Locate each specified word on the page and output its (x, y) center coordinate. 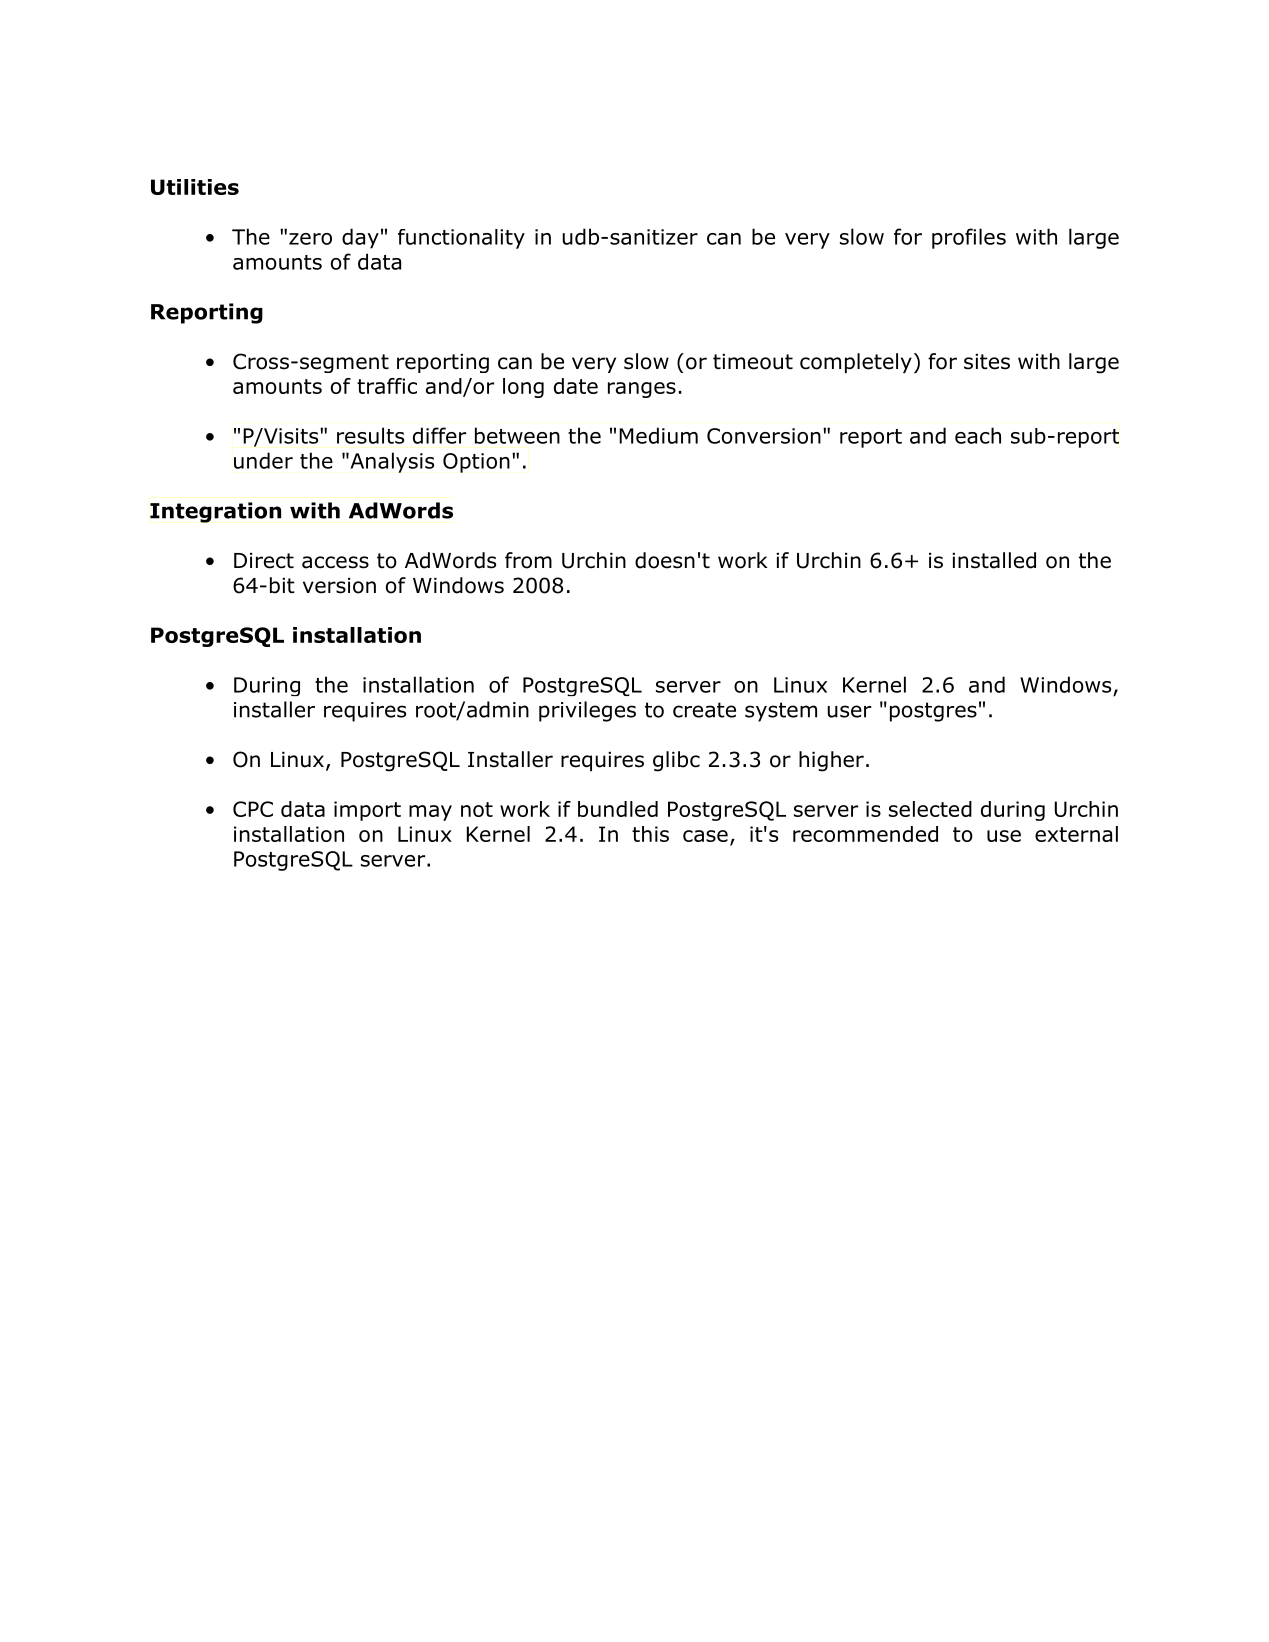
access (335, 562)
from (528, 560)
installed (994, 560)
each (978, 435)
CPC (253, 809)
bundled (618, 809)
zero (310, 239)
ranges (642, 390)
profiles (969, 238)
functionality (461, 239)
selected (930, 809)
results (370, 435)
